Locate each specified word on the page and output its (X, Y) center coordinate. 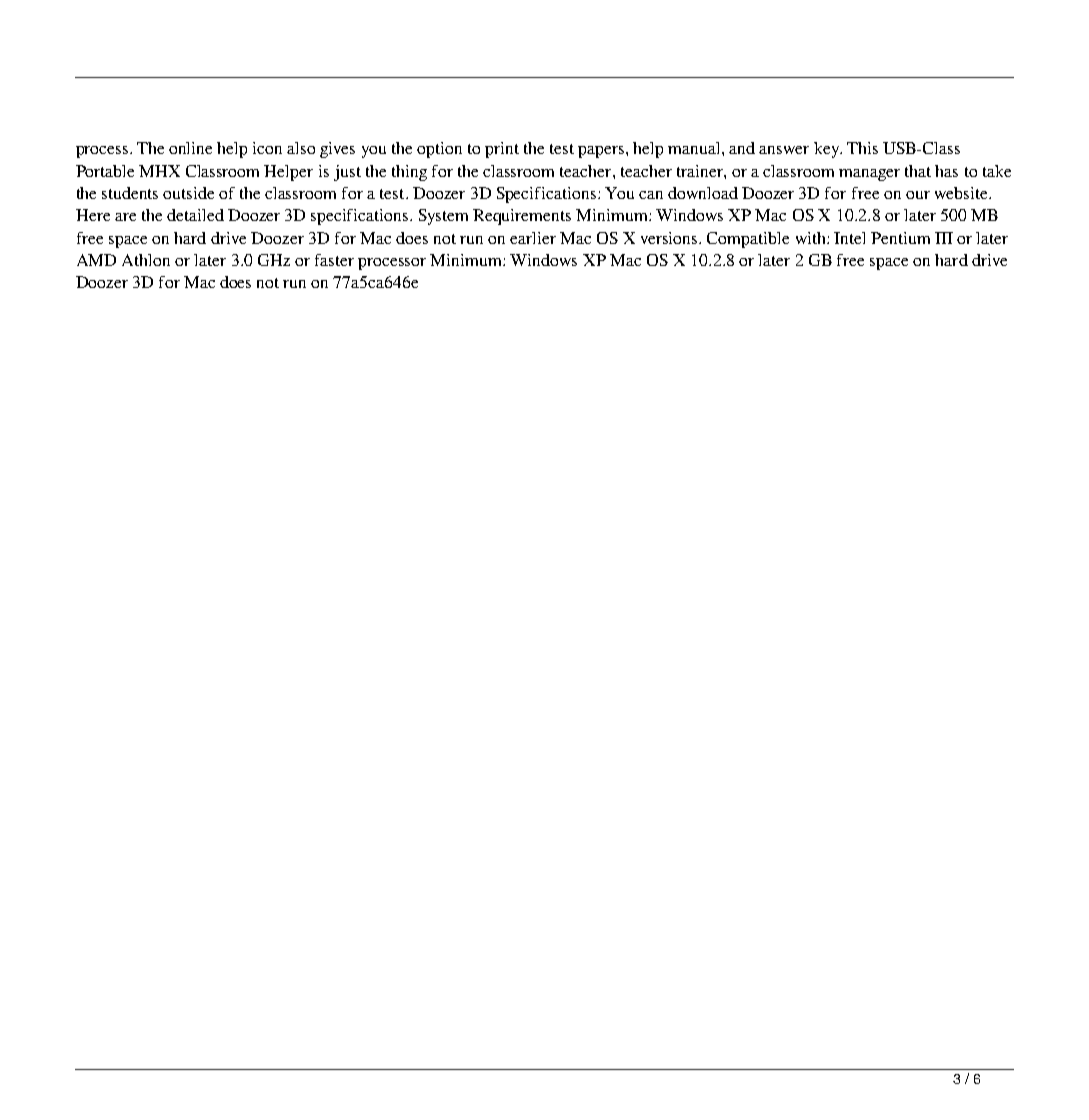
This (862, 148)
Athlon (146, 260)
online (190, 148)
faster (334, 260)
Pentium (900, 238)
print (502, 150)
